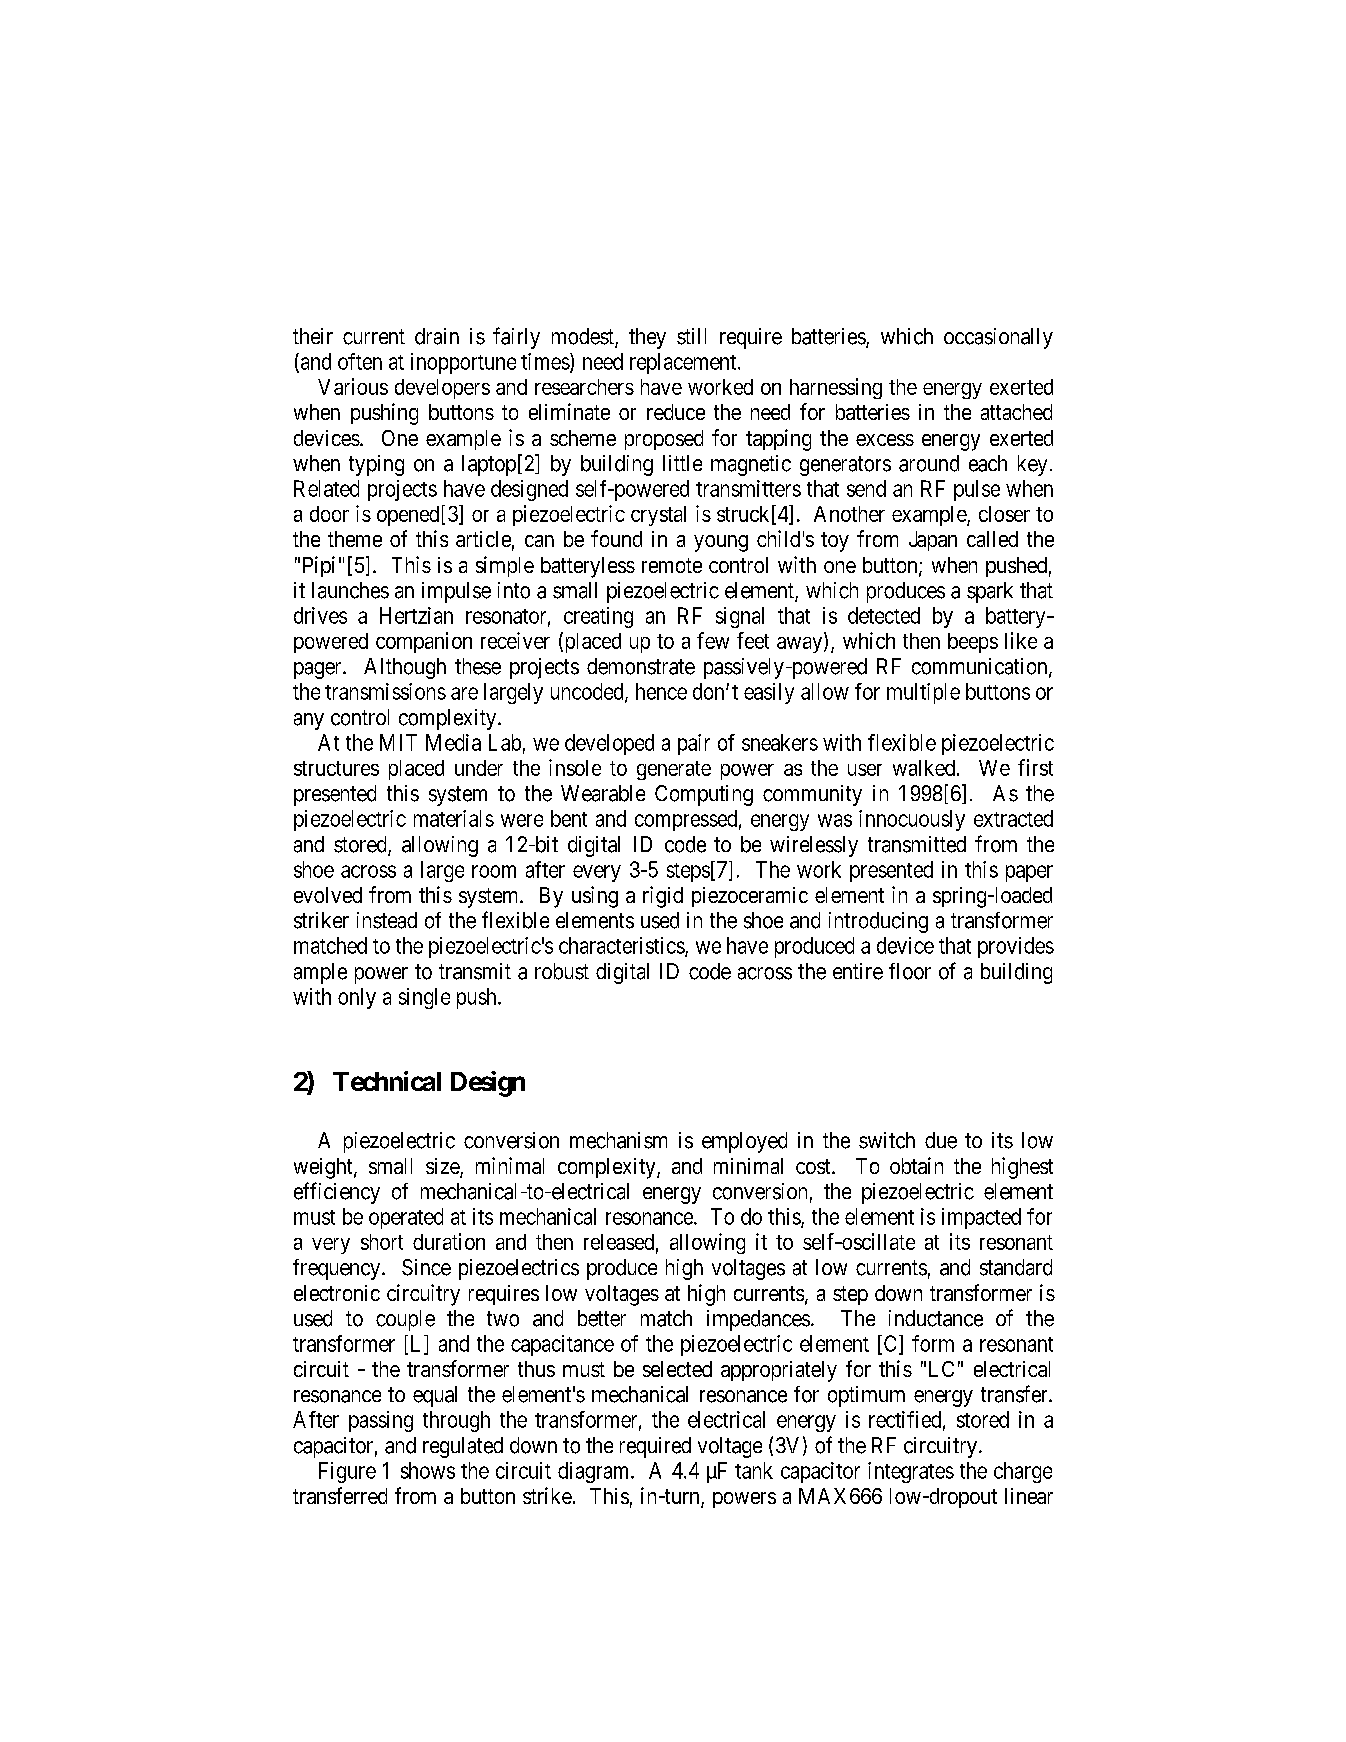  What do you see at coordinates (387, 920) in the screenshot?
I see `instead` at bounding box center [387, 920].
